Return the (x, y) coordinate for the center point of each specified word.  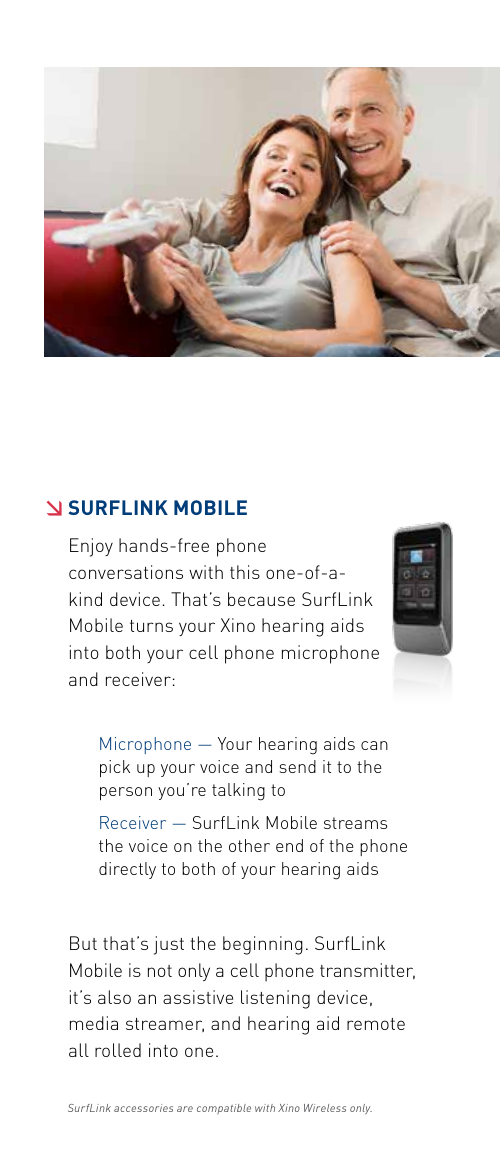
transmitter (367, 971)
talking (238, 792)
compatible (224, 1109)
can (374, 745)
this (245, 572)
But (83, 943)
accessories (143, 1108)
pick (115, 768)
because (261, 599)
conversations (126, 572)
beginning (263, 945)
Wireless (325, 1108)
